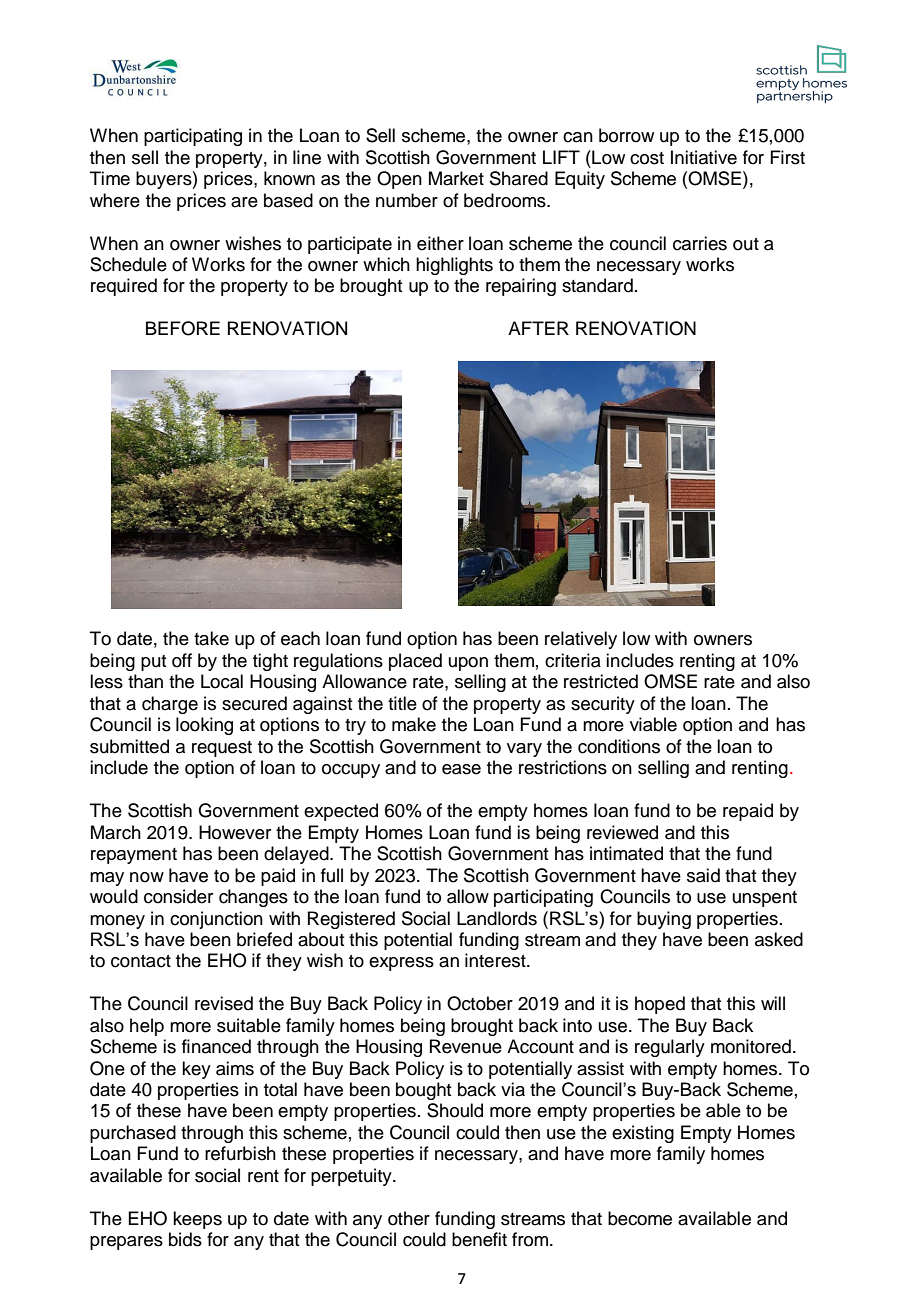  I want to click on become, so click(640, 1218).
